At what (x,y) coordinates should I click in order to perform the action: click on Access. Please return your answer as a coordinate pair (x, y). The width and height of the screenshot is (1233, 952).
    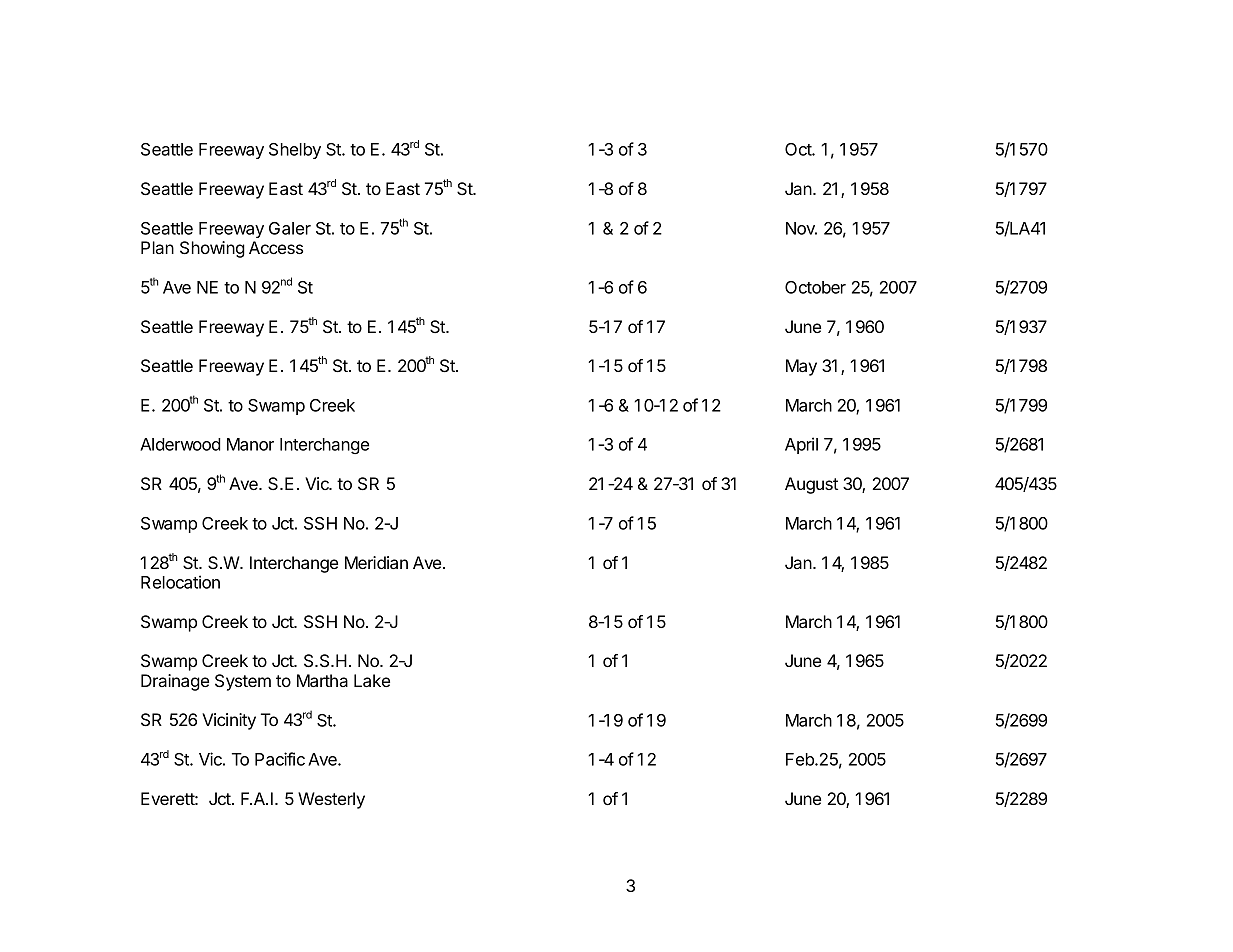
    Looking at the image, I should click on (276, 247).
